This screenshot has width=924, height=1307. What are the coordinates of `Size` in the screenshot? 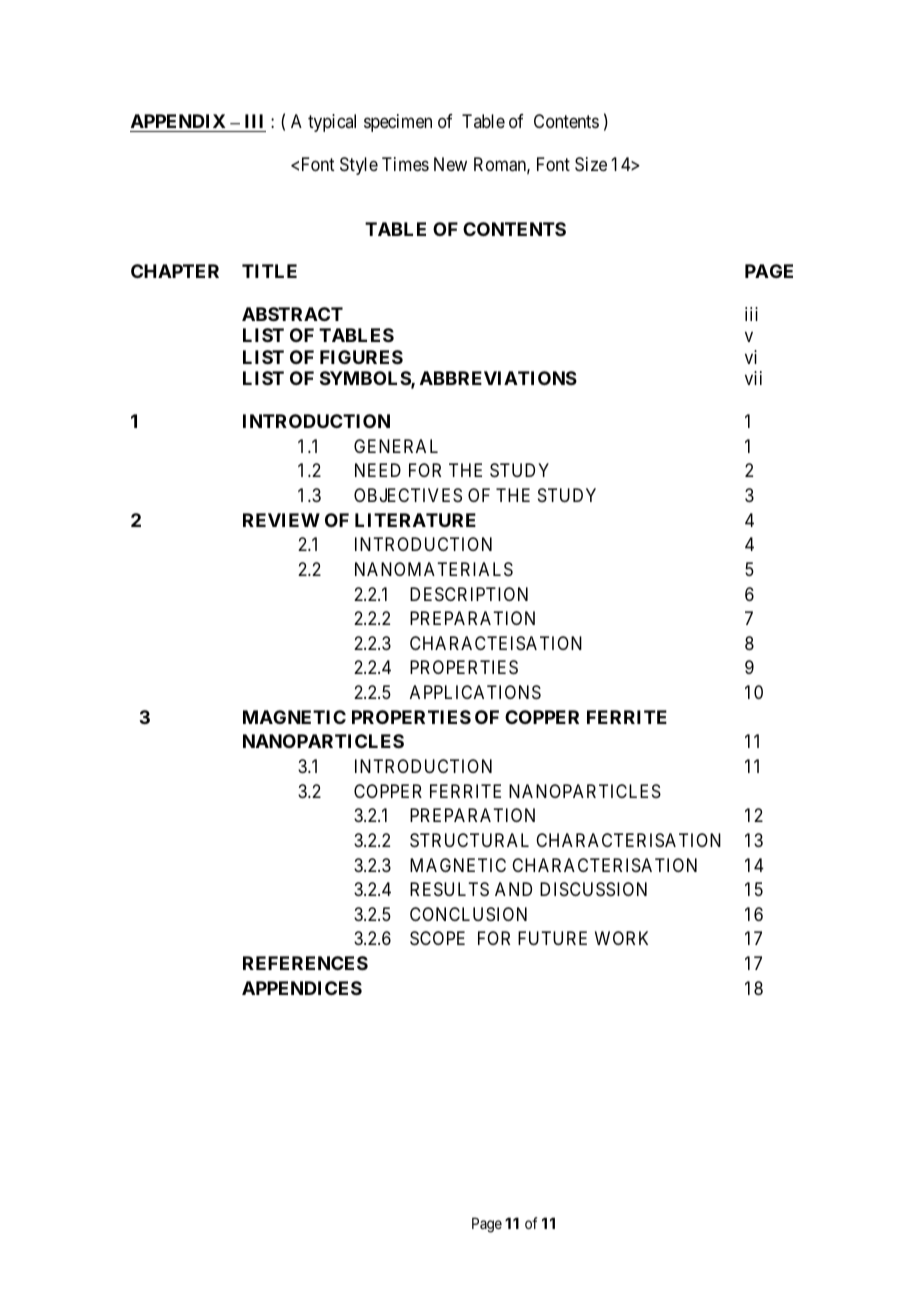 It's located at (591, 164).
